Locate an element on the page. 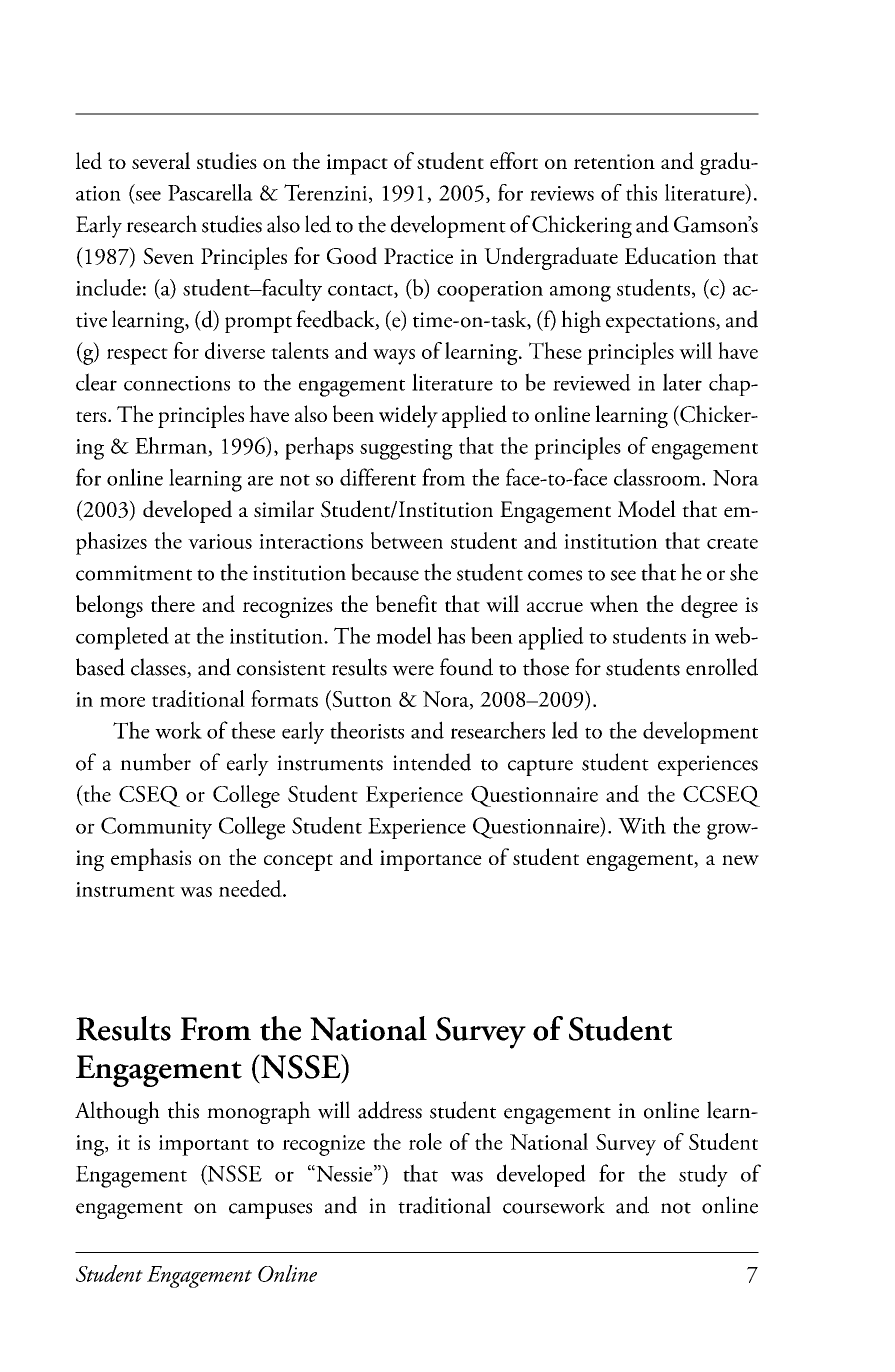 This image has width=895, height=1372. importance is located at coordinates (431, 860).
